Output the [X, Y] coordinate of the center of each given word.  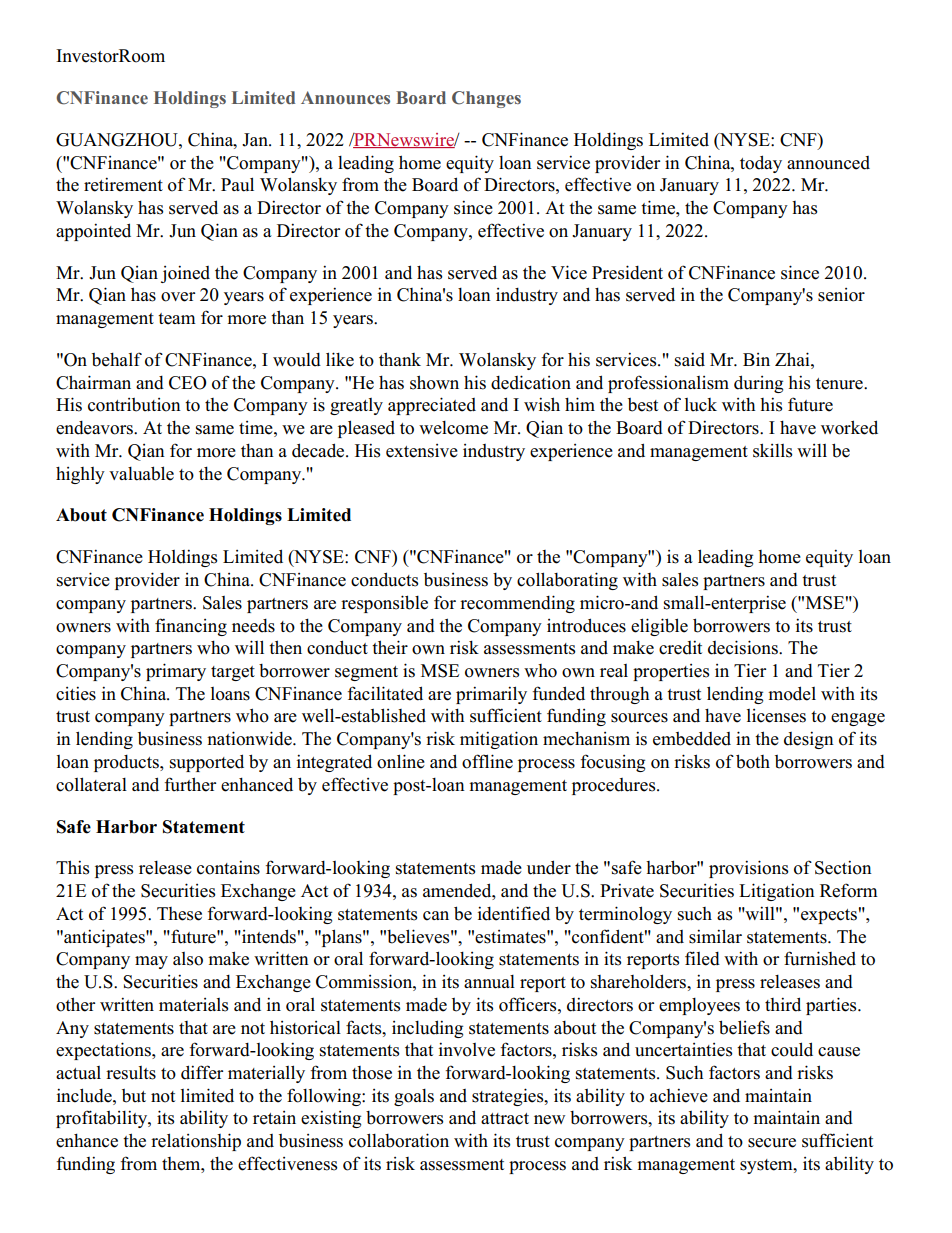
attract [505, 1119]
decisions [744, 647]
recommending [517, 604]
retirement [123, 184]
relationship [196, 1142]
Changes [486, 99]
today [761, 164]
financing [191, 627]
